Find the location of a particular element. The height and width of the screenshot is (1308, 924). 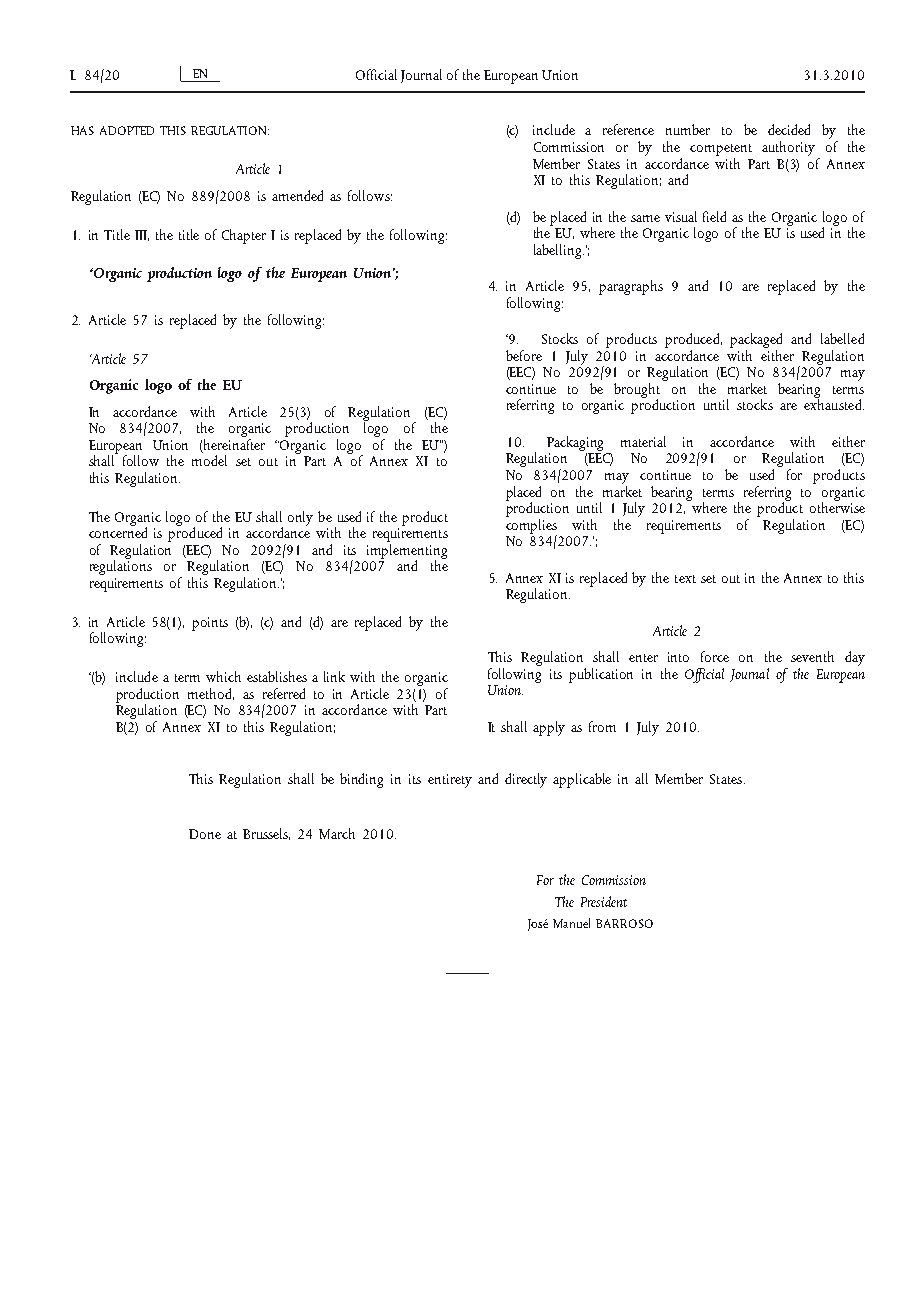

authority is located at coordinates (788, 148).
